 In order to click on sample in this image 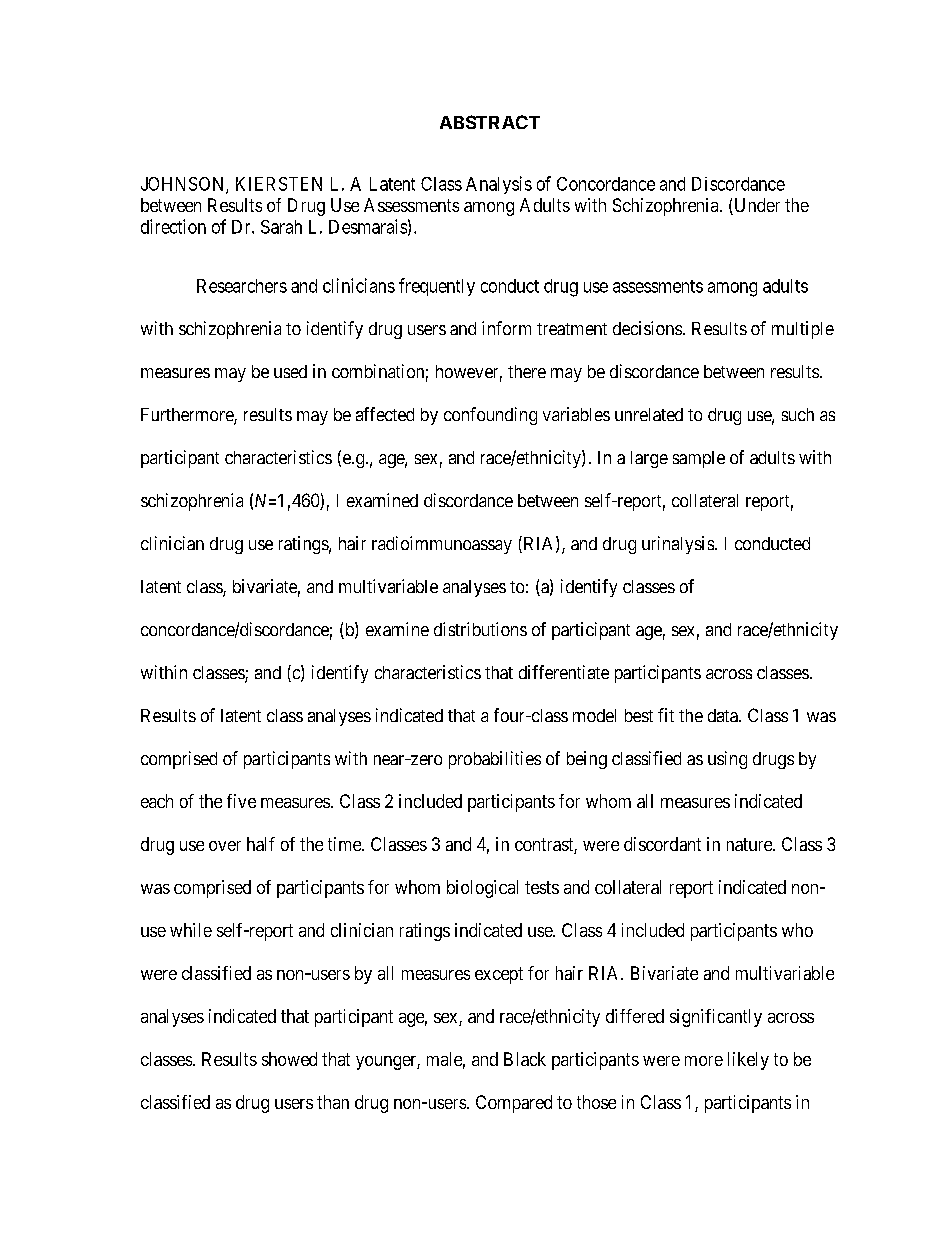, I will do `click(699, 459)`.
